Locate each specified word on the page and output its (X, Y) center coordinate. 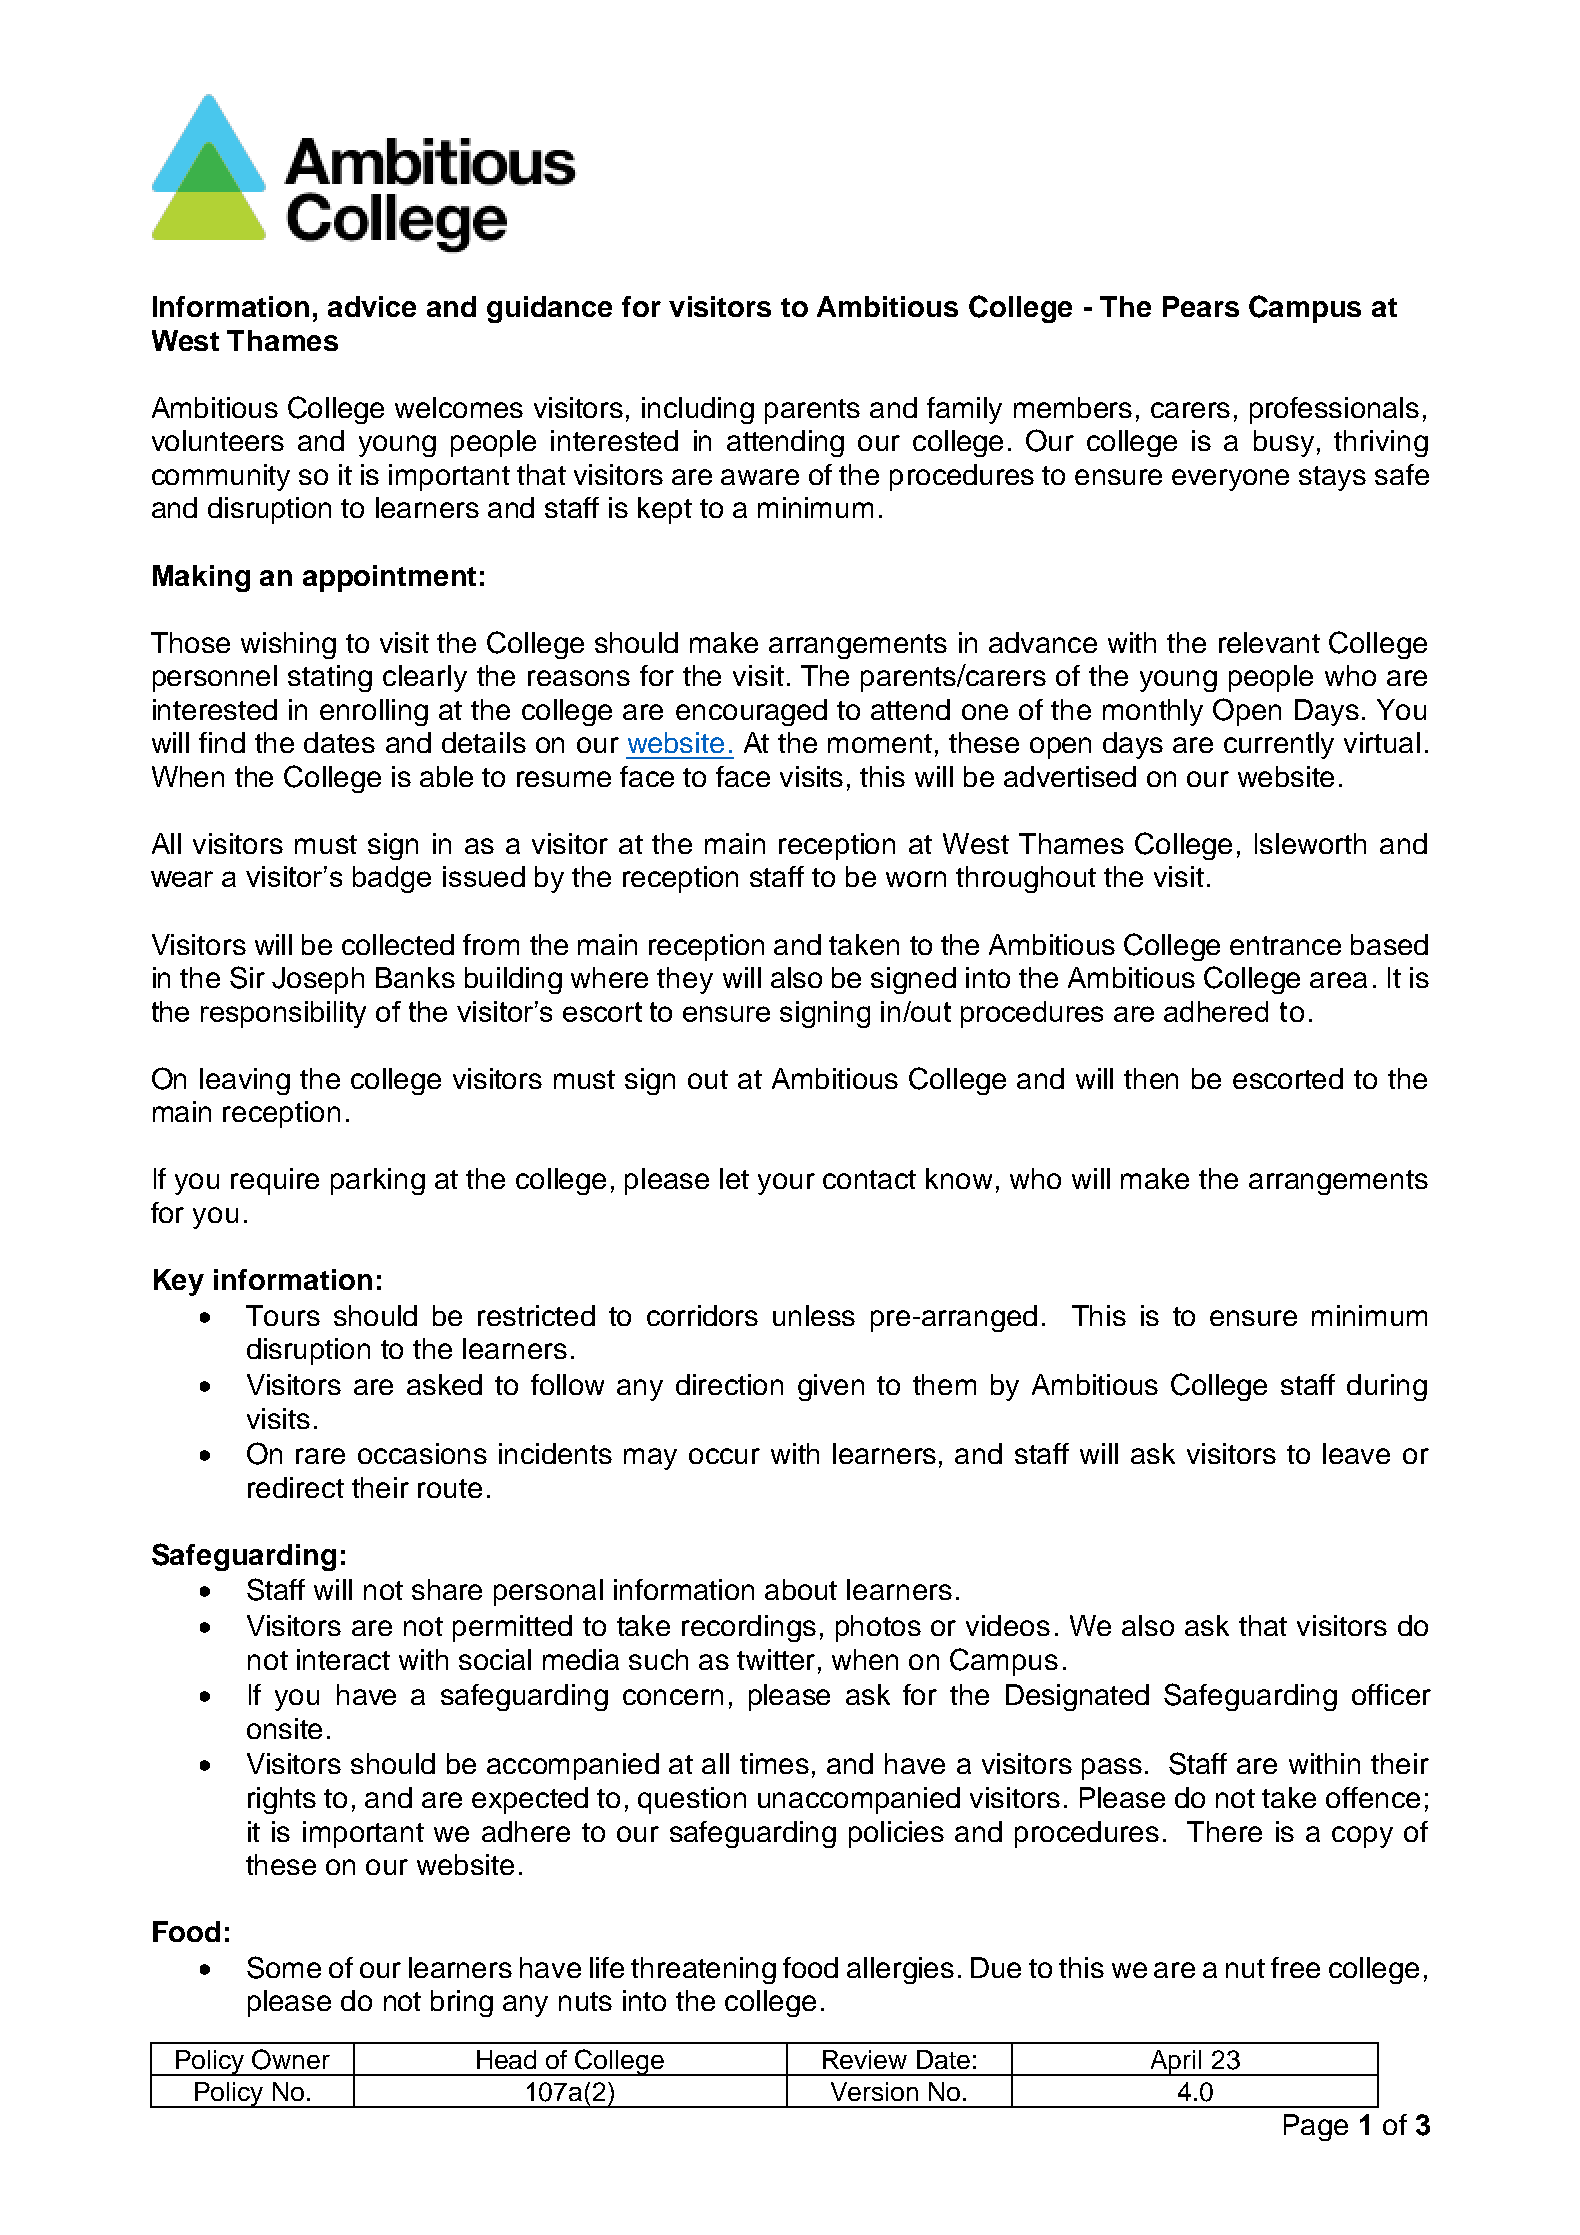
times (774, 1763)
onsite (284, 1728)
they (685, 980)
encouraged (751, 712)
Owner (291, 2059)
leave (1356, 1453)
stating (330, 678)
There (1224, 1831)
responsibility (283, 1014)
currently (1279, 745)
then (1151, 1078)
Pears (1201, 306)
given (831, 1387)
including (698, 410)
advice (372, 306)
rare (320, 1456)
